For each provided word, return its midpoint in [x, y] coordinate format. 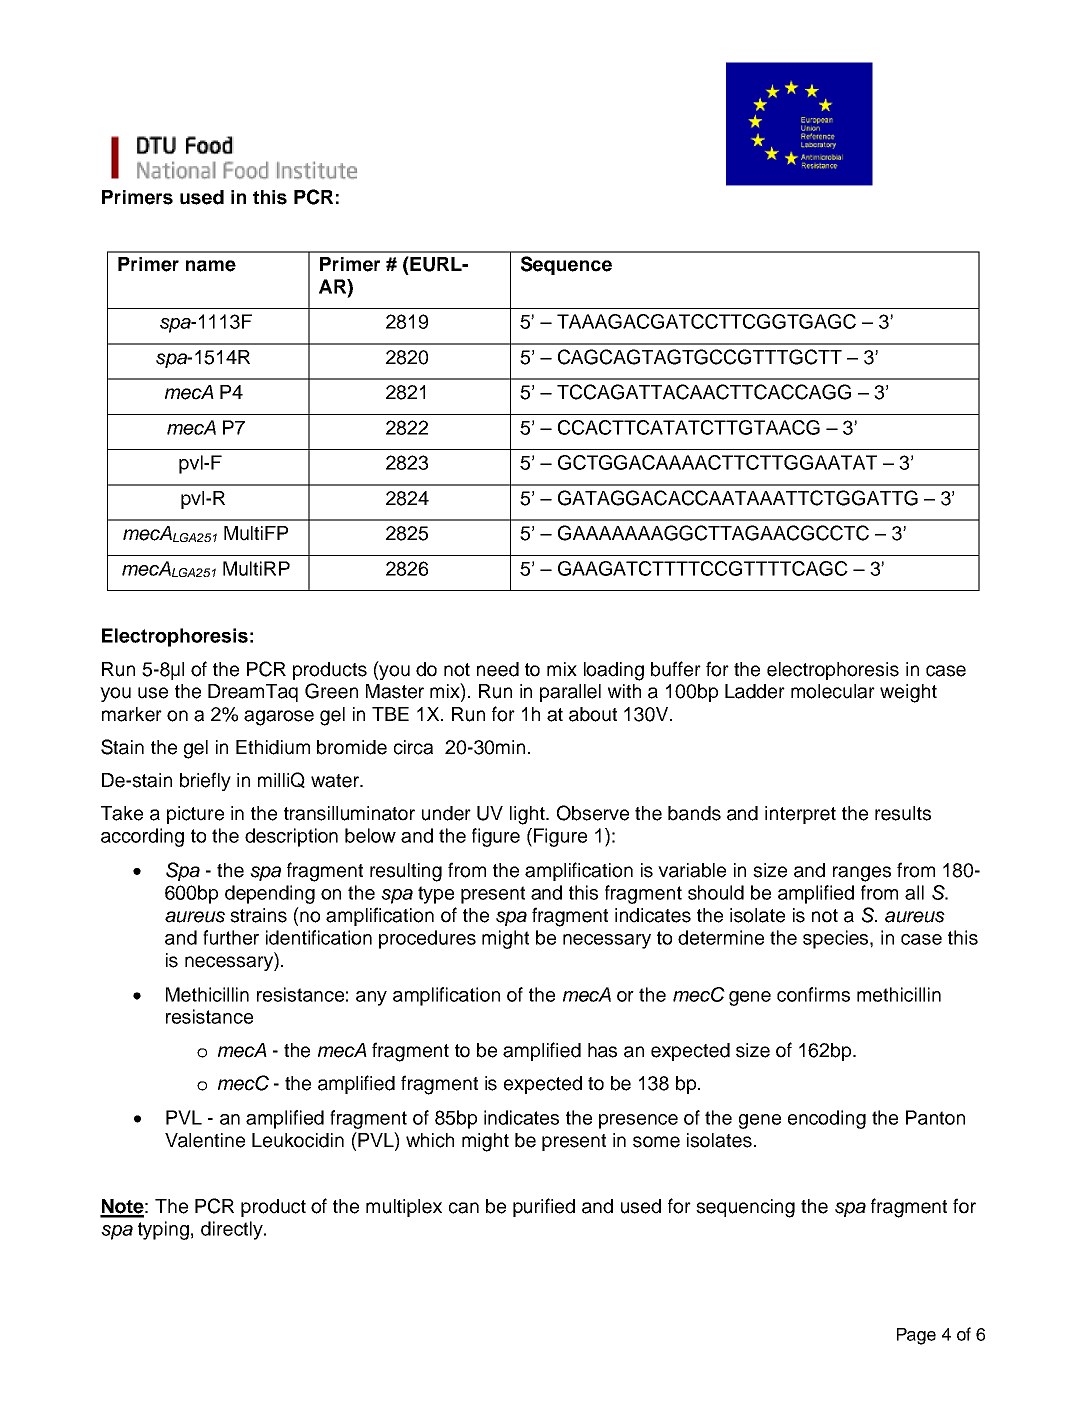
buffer [676, 669]
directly [233, 1230]
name [211, 266]
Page [916, 1336]
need [498, 669]
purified [544, 1207]
